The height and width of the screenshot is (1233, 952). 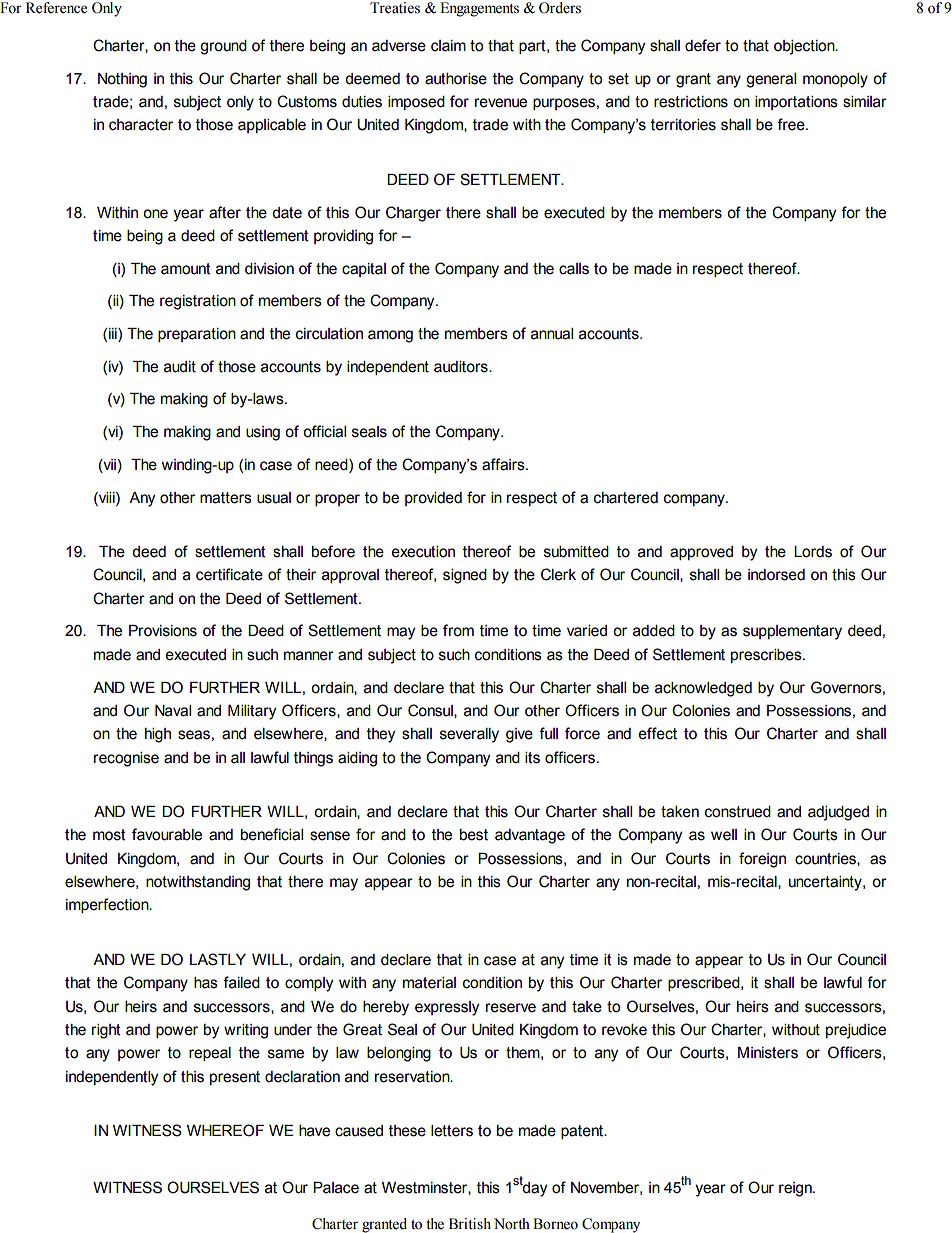 What do you see at coordinates (813, 552) in the screenshot?
I see `Lords` at bounding box center [813, 552].
